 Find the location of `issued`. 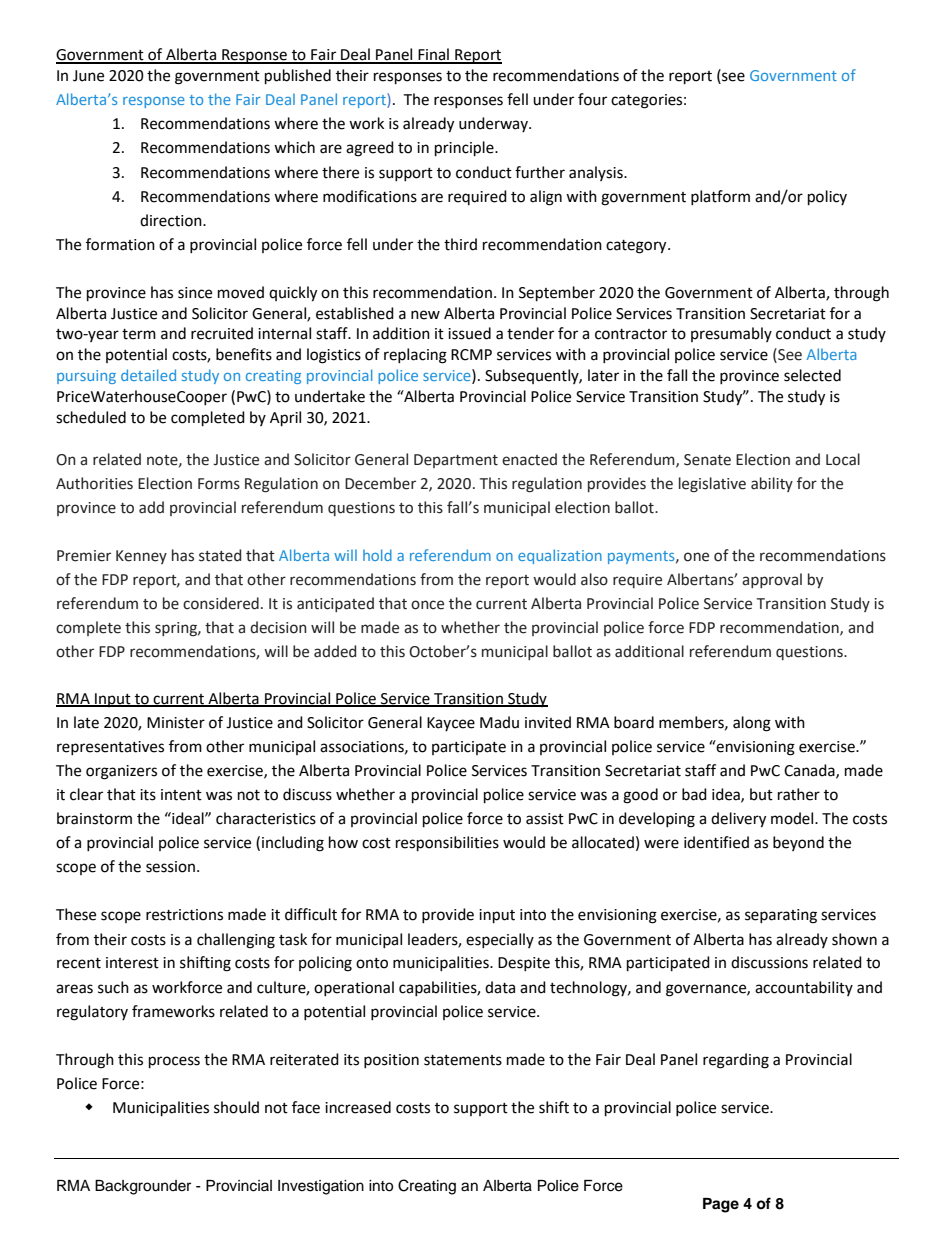

issued is located at coordinates (469, 333).
